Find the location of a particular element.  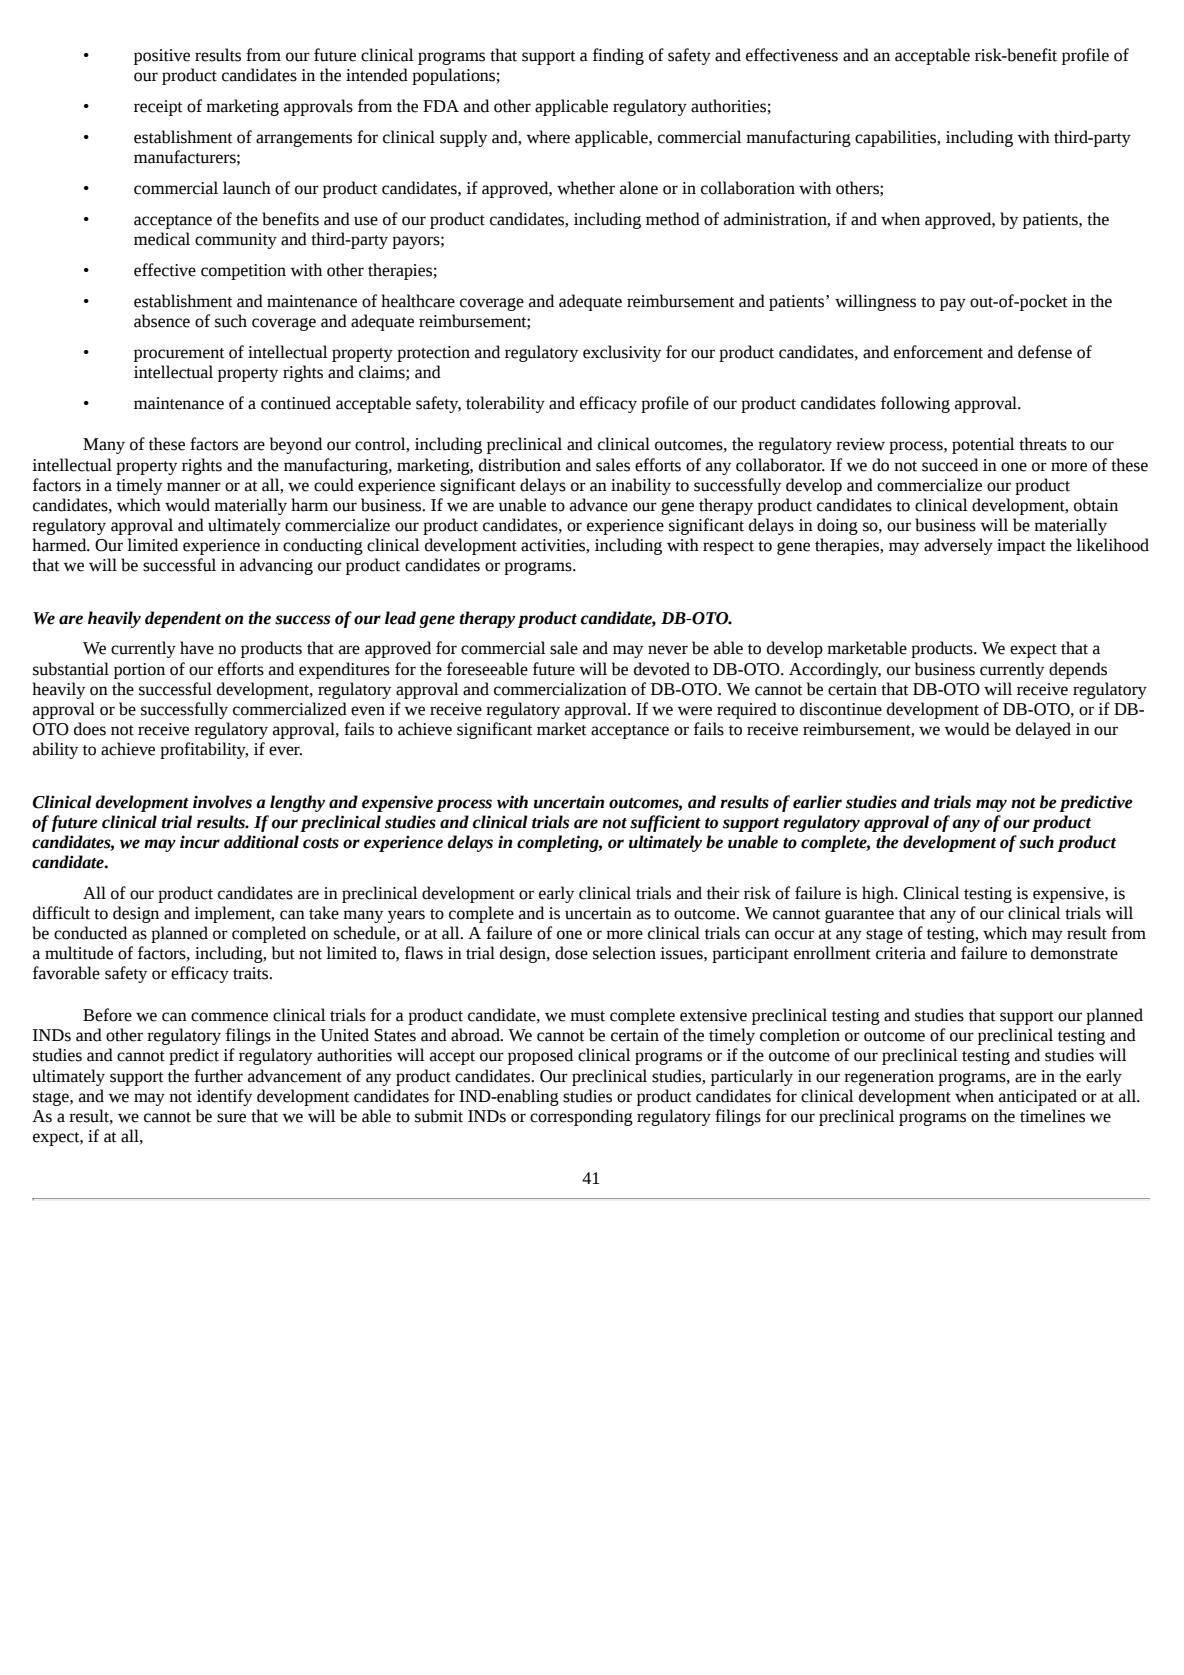

finding is located at coordinates (618, 56).
